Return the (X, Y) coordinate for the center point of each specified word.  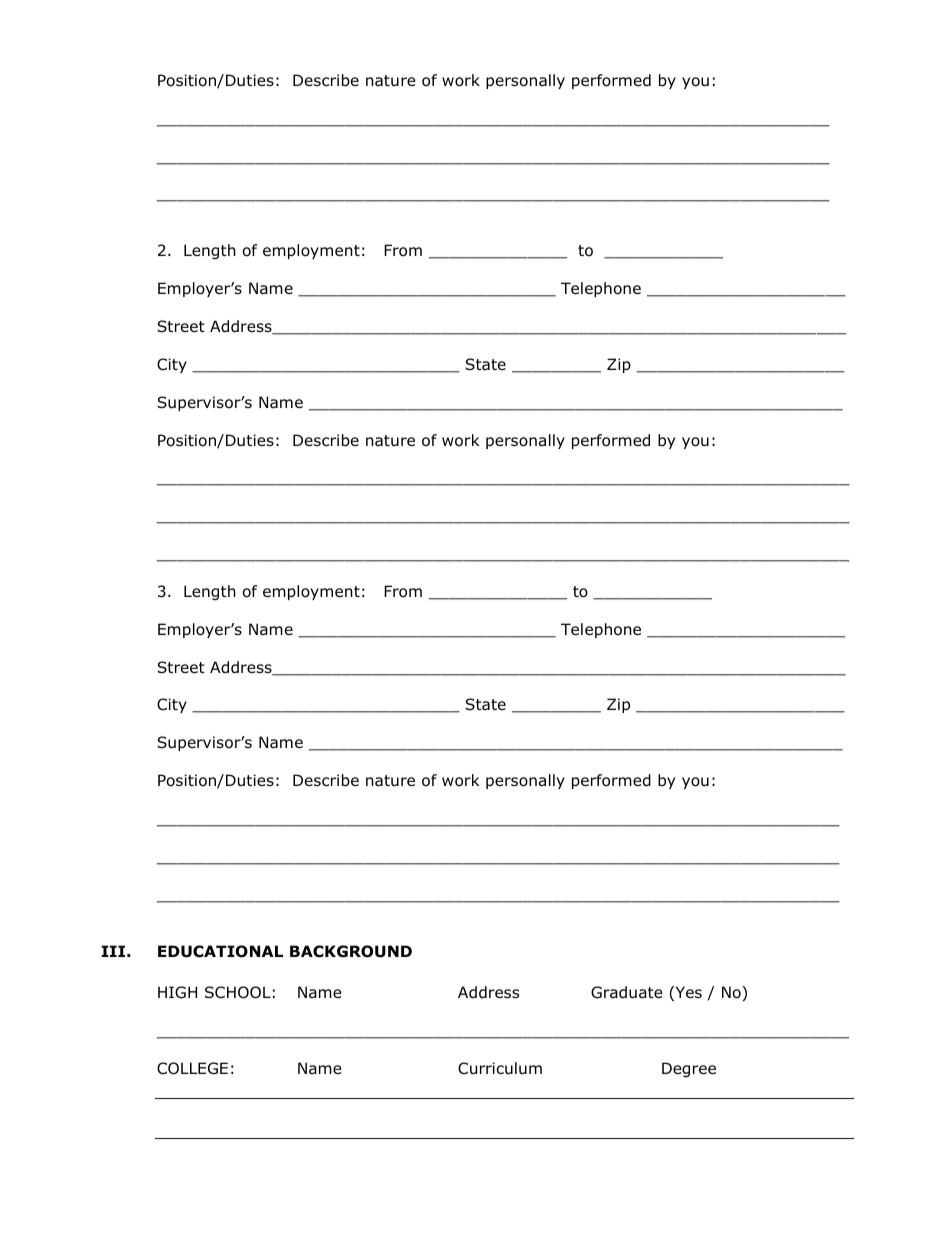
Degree (689, 1069)
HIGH (177, 992)
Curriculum (500, 1068)
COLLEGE (192, 1068)
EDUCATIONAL (220, 951)
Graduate (627, 992)
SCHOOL (238, 992)
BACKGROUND (351, 951)
